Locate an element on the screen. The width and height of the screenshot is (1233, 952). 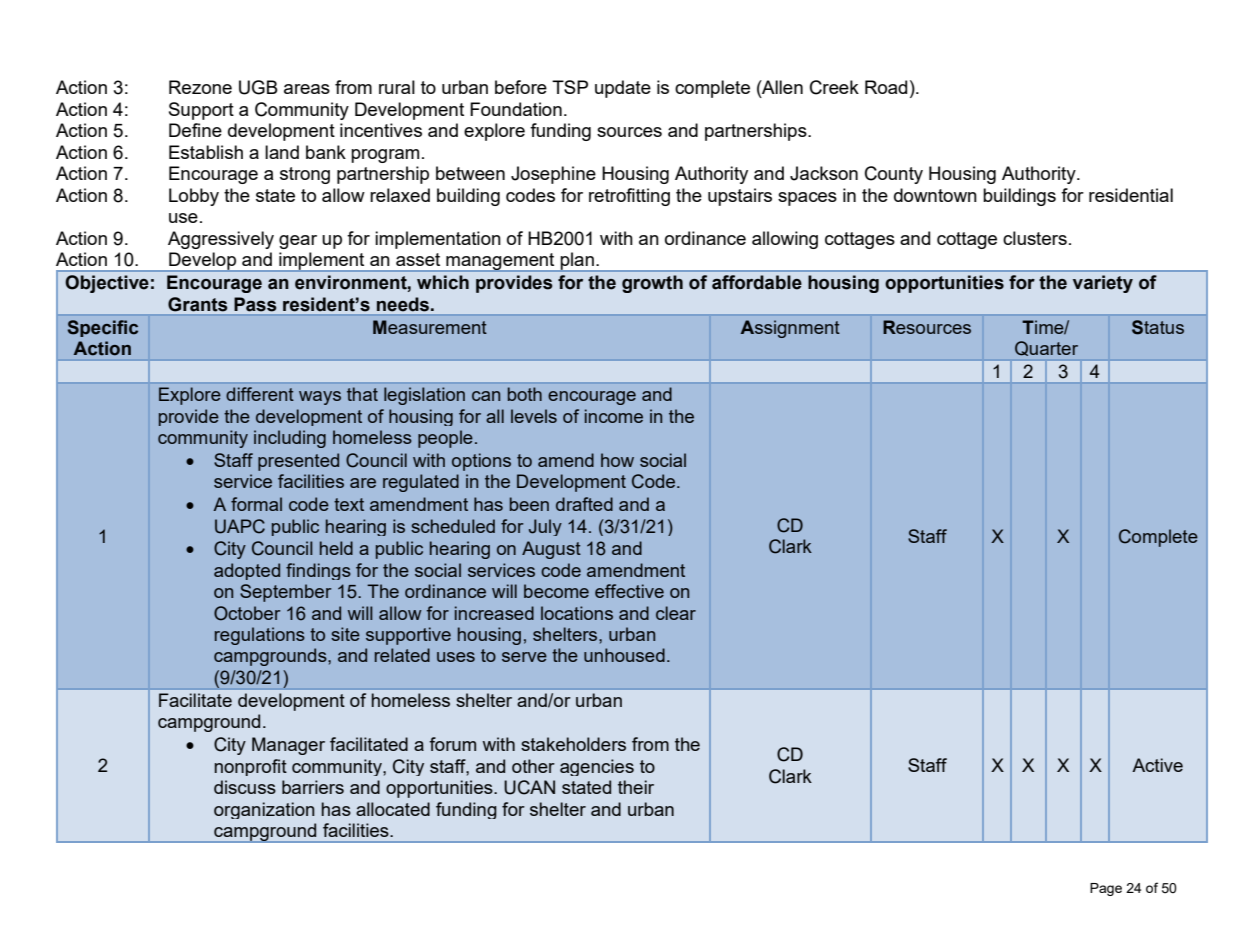
drafted is located at coordinates (584, 504).
